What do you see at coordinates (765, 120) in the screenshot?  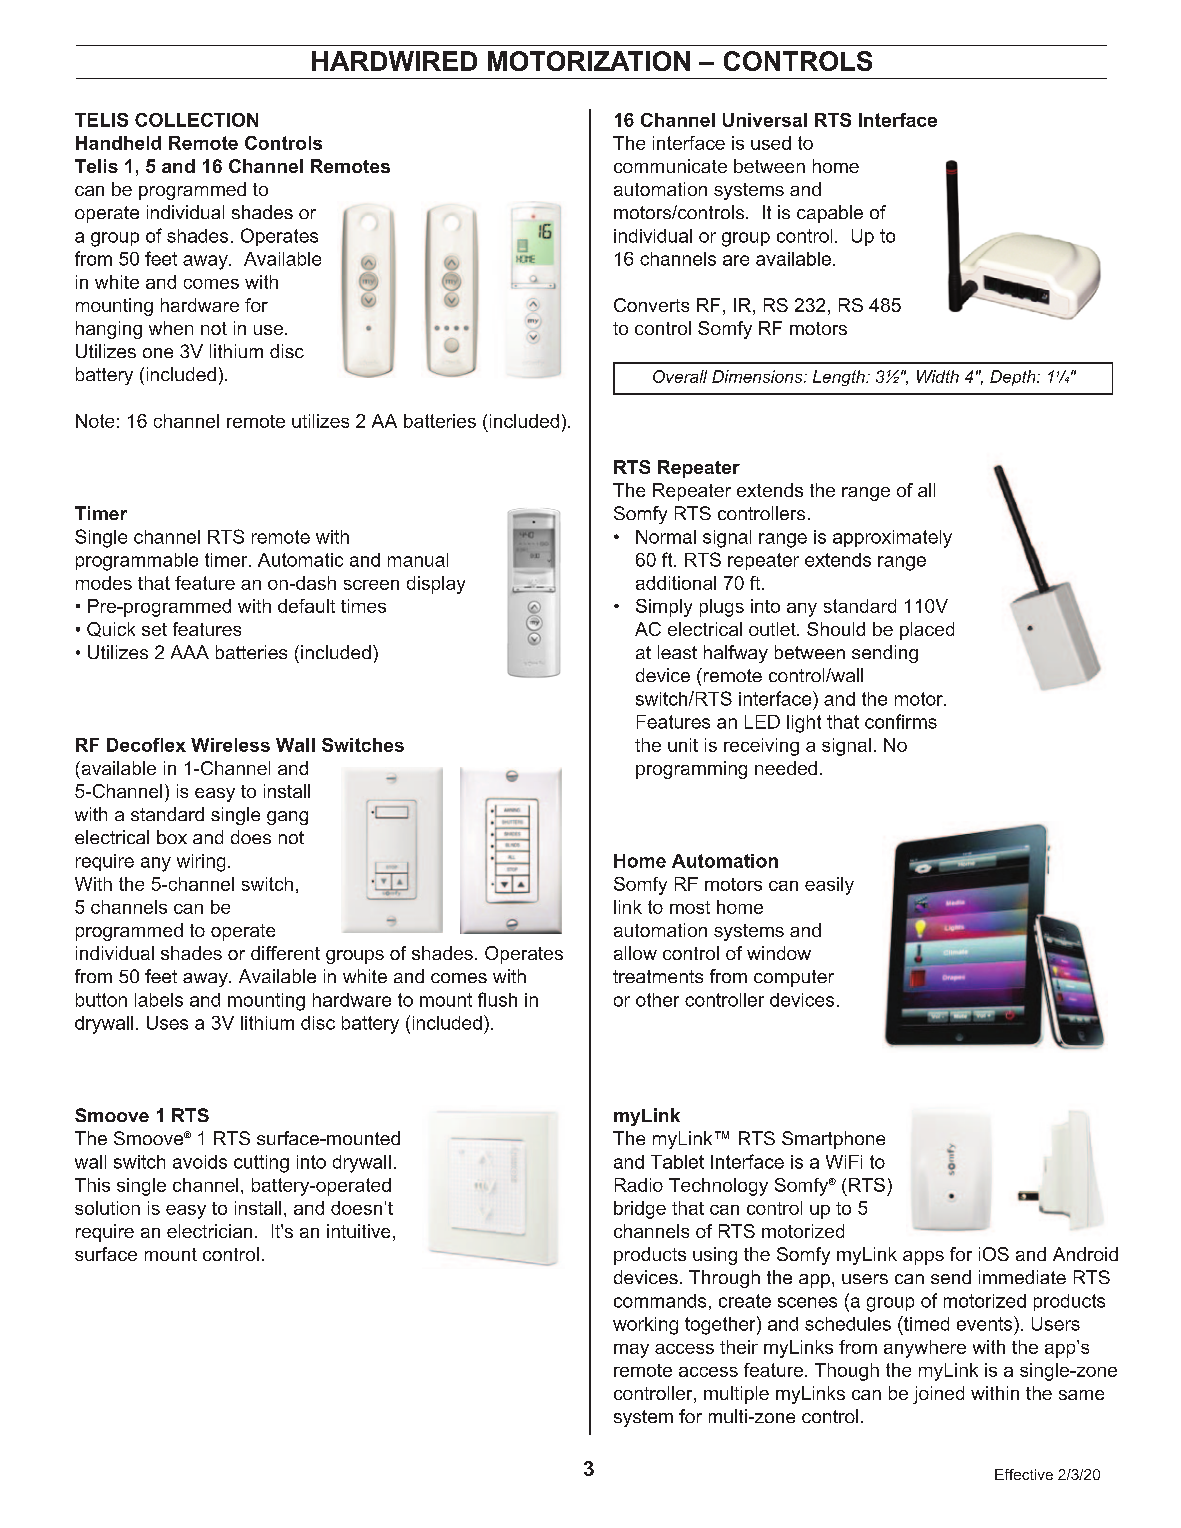 I see `Universal` at bounding box center [765, 120].
